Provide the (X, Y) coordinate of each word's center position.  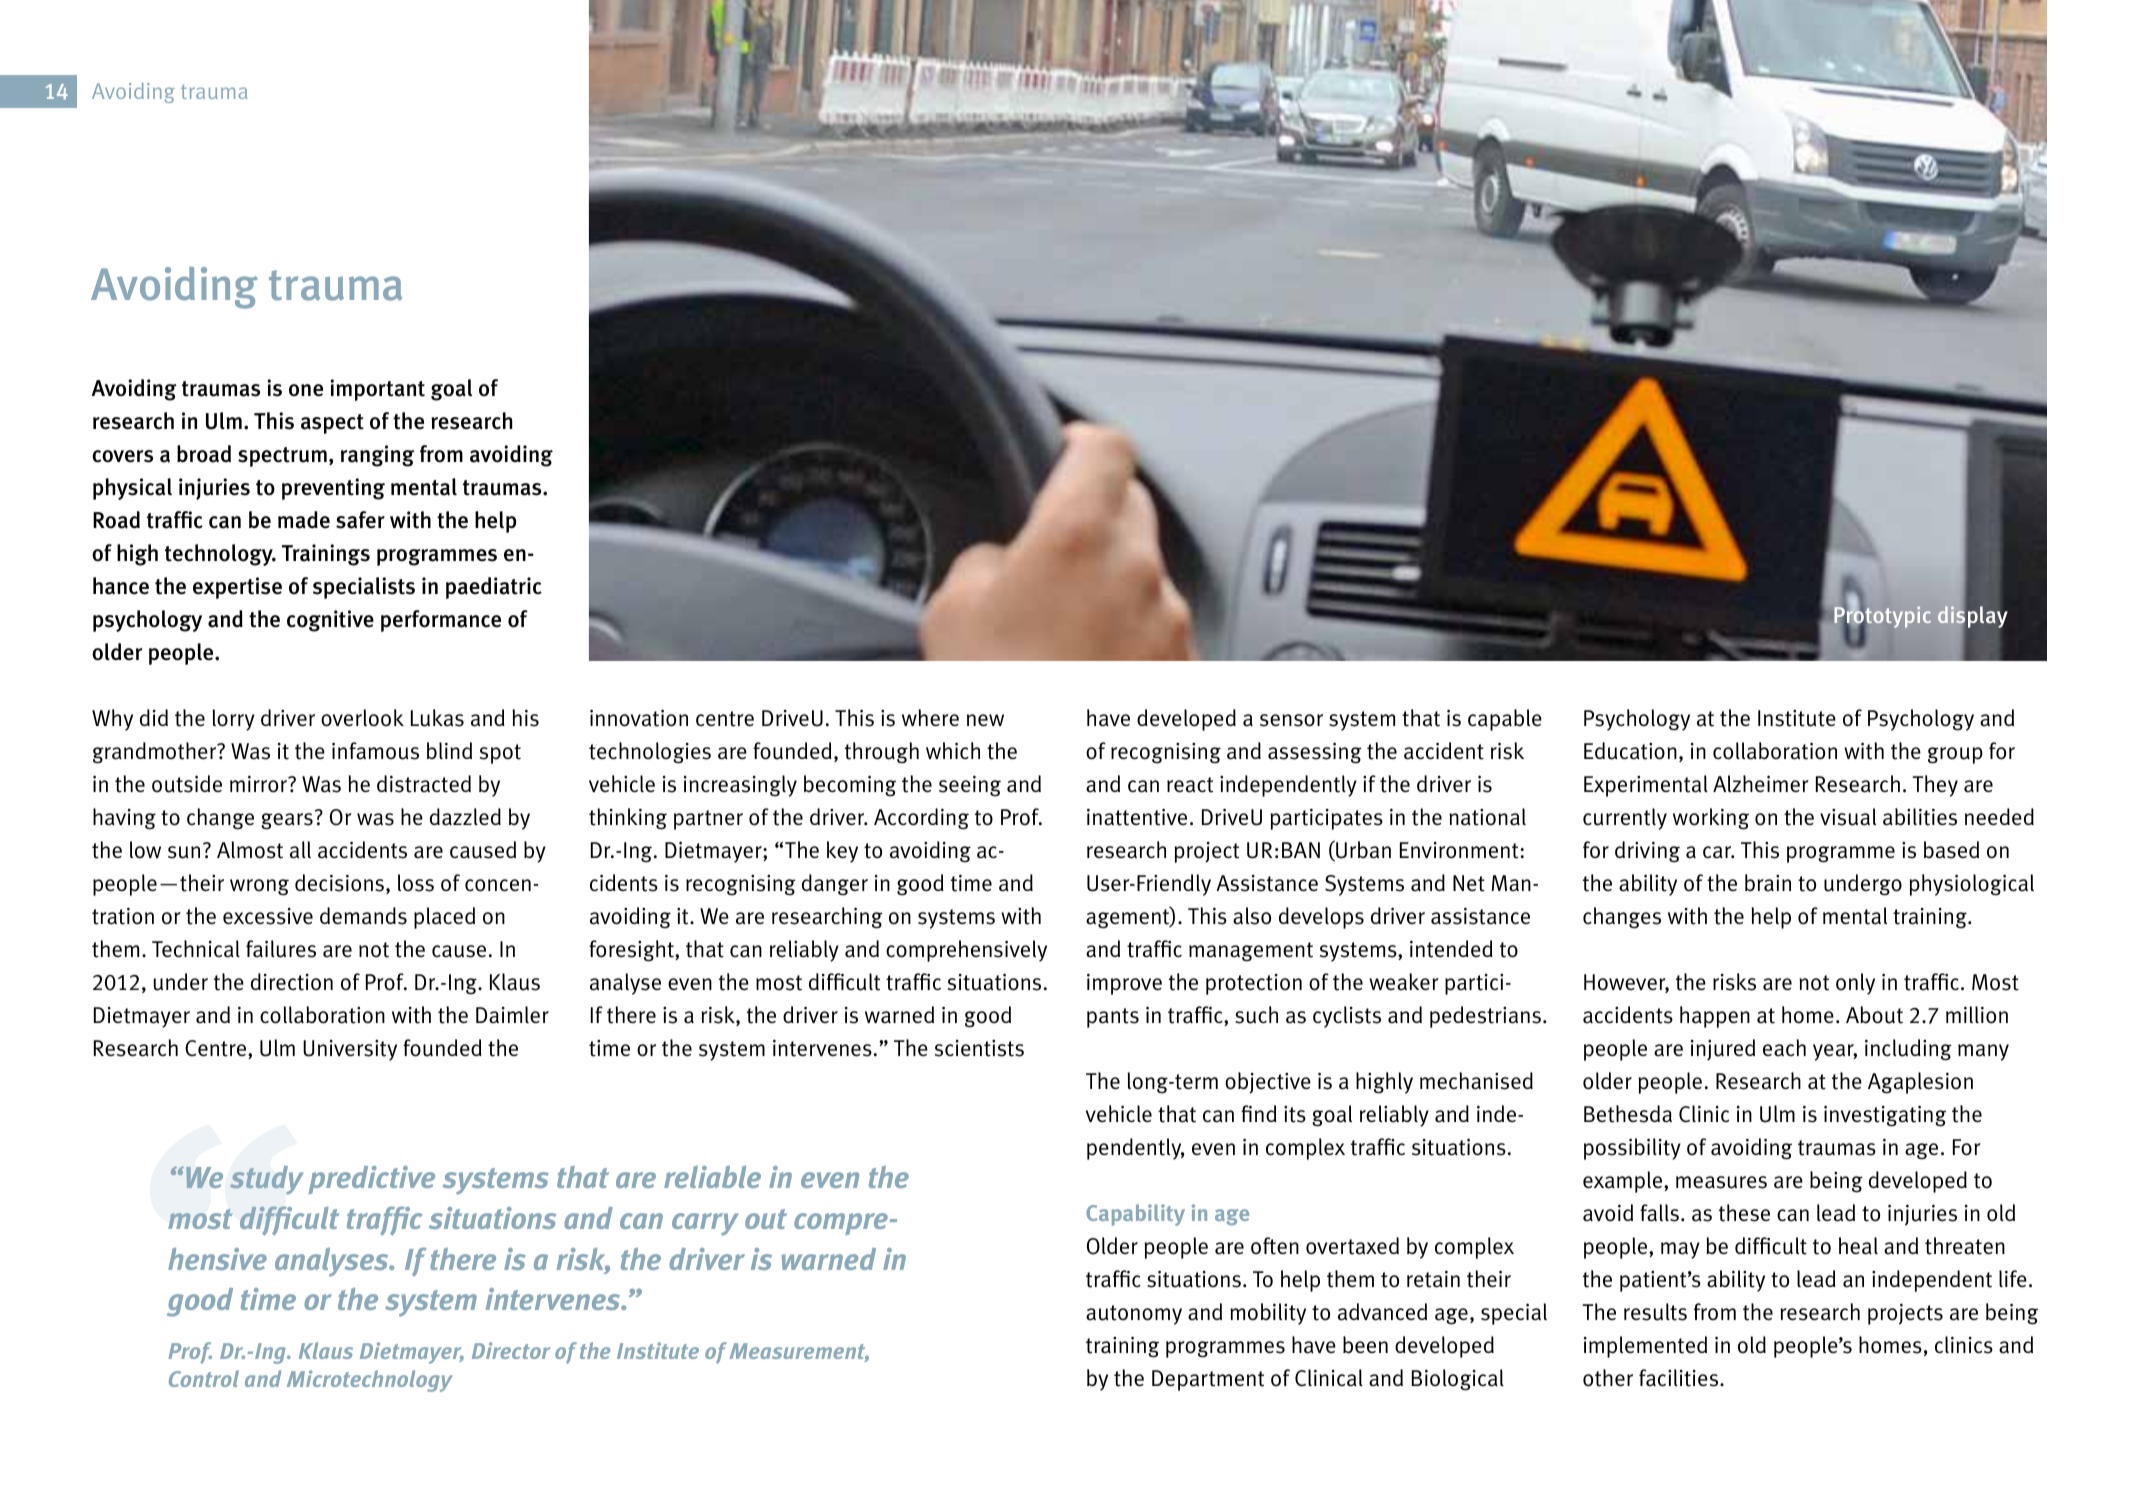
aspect (332, 424)
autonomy (1134, 1315)
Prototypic (1882, 617)
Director (511, 1350)
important (377, 390)
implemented (1645, 1347)
